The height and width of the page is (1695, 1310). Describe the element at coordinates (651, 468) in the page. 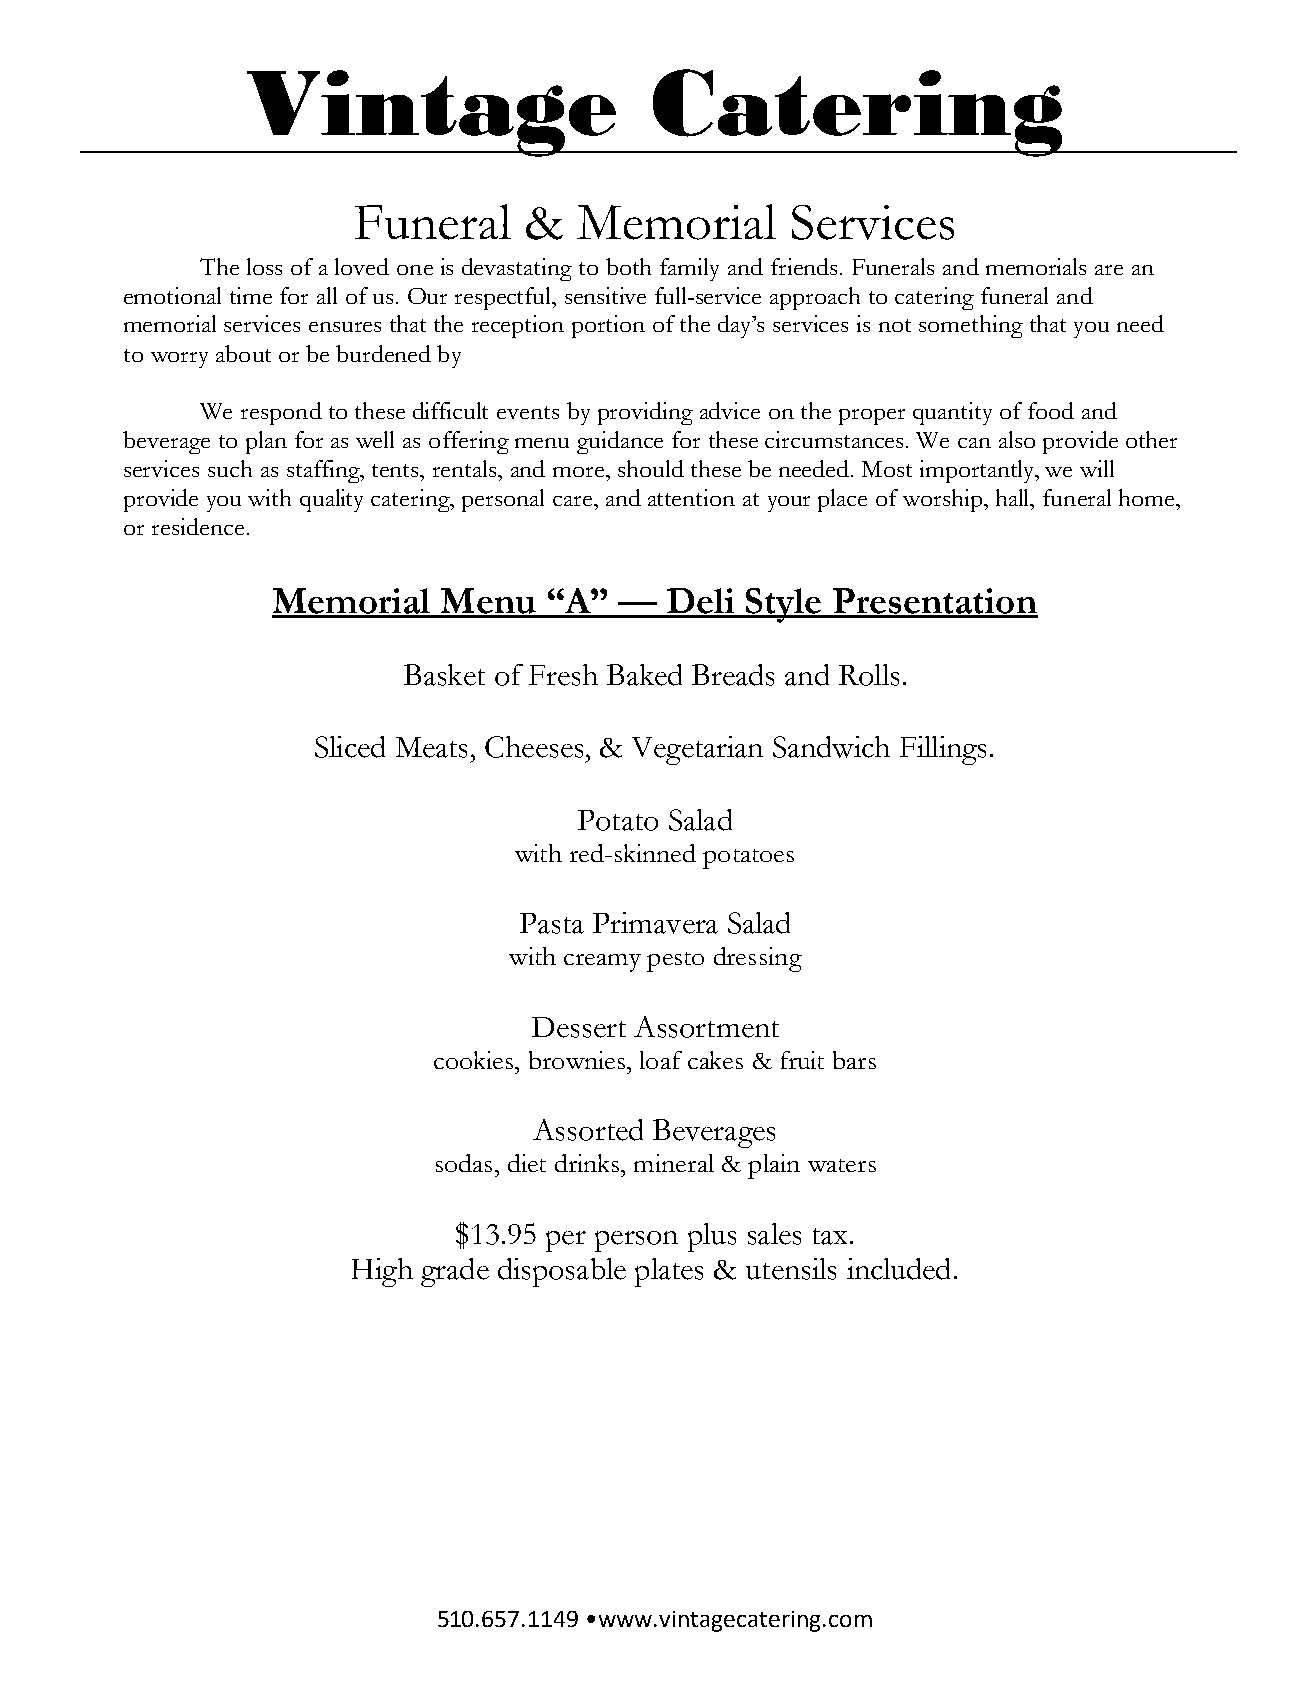

I see `should` at that location.
